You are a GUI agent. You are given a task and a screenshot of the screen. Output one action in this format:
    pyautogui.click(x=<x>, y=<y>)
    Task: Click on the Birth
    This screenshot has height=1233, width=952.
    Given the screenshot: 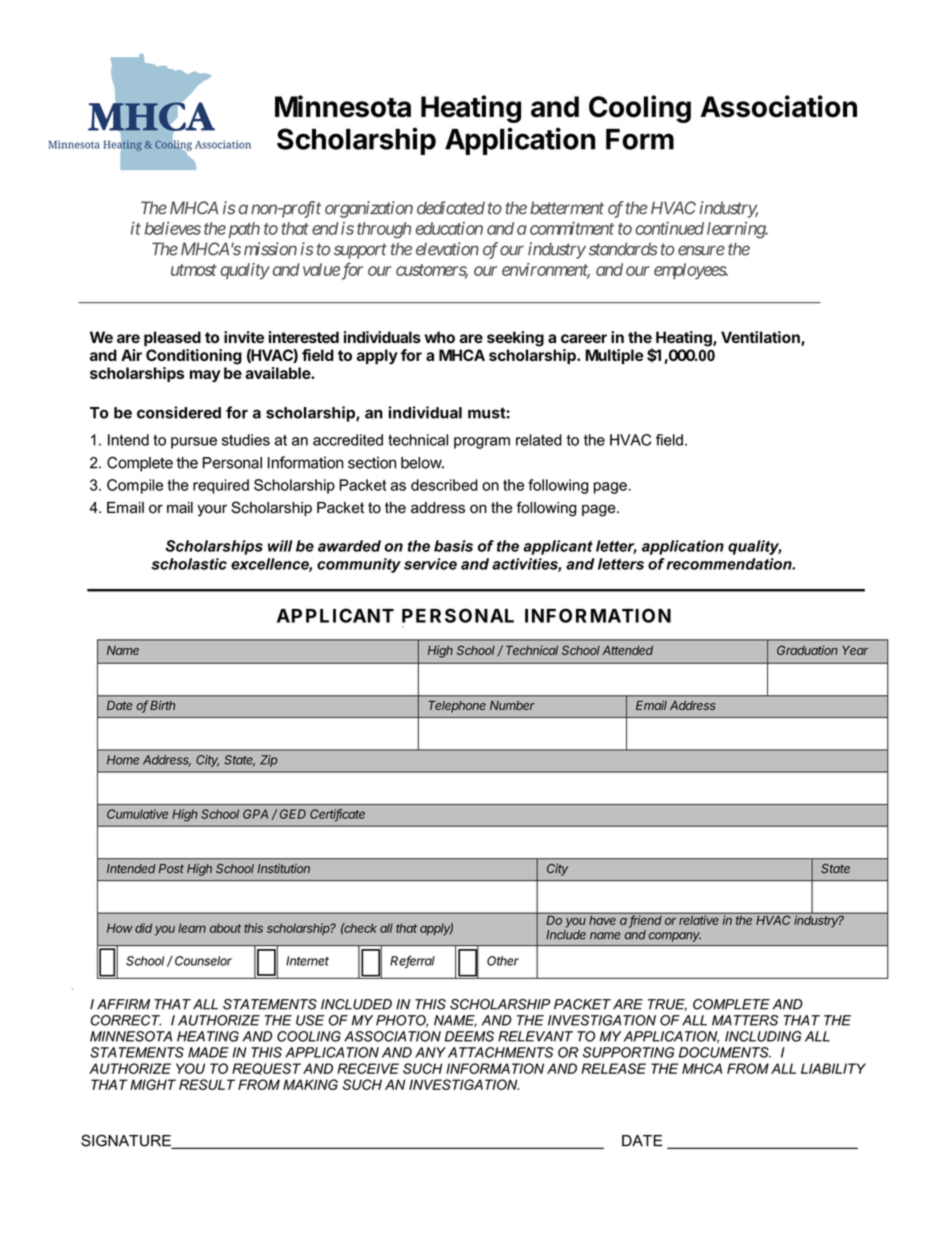 What is the action you would take?
    pyautogui.click(x=162, y=705)
